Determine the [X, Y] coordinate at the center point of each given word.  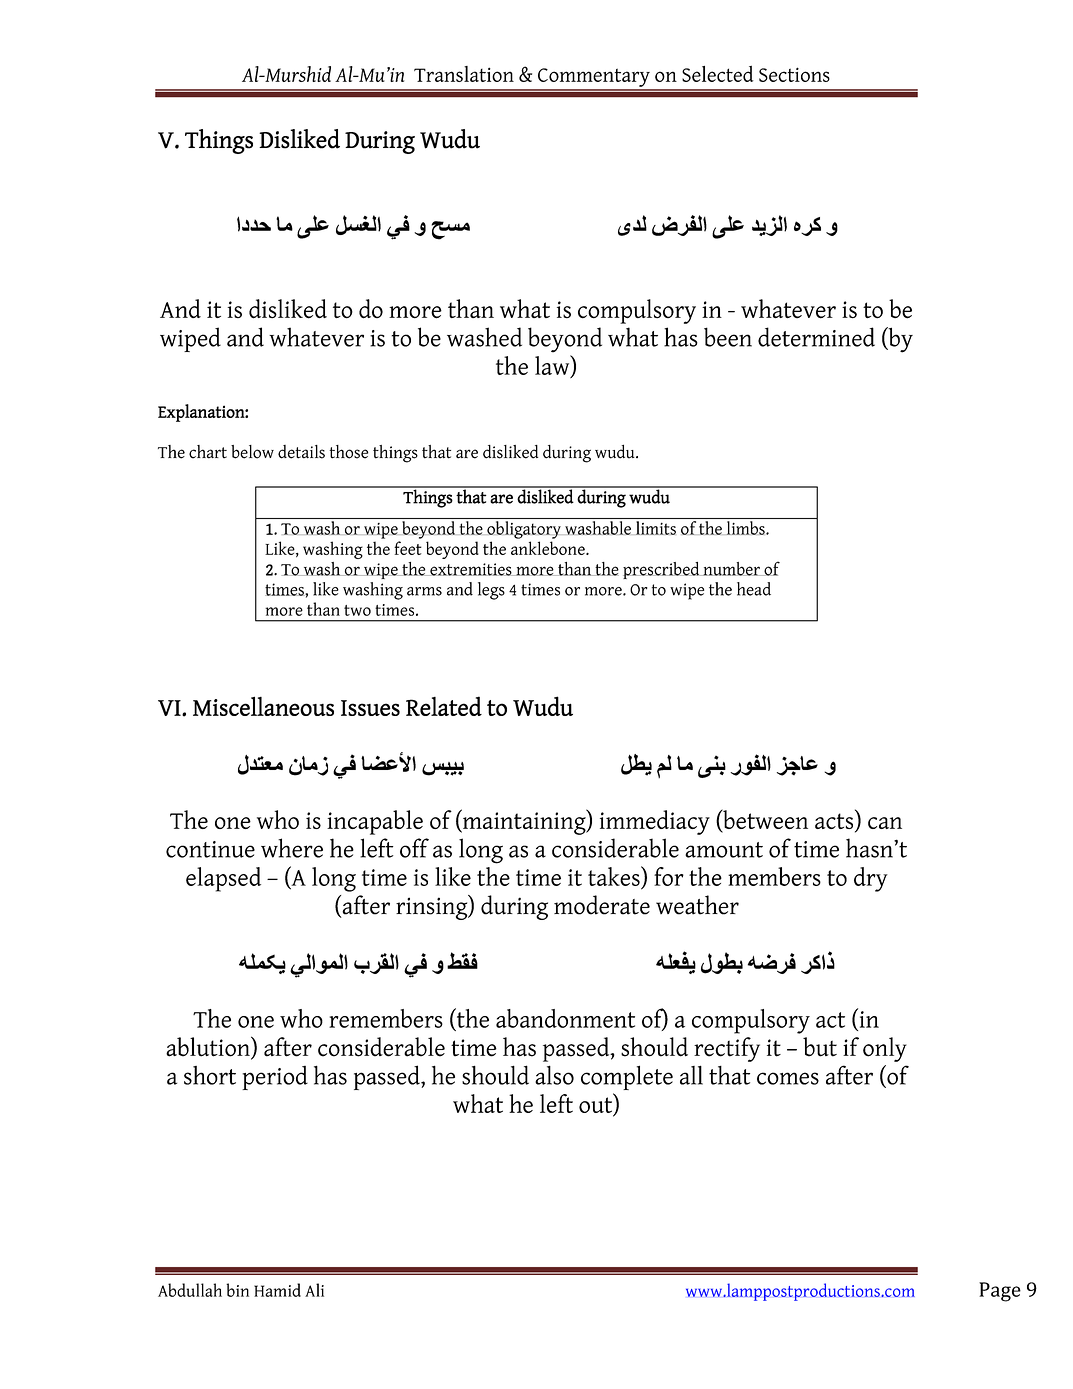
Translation [464, 74]
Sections [794, 74]
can [885, 823]
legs [491, 591]
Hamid [277, 1290]
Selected [717, 74]
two [357, 610]
